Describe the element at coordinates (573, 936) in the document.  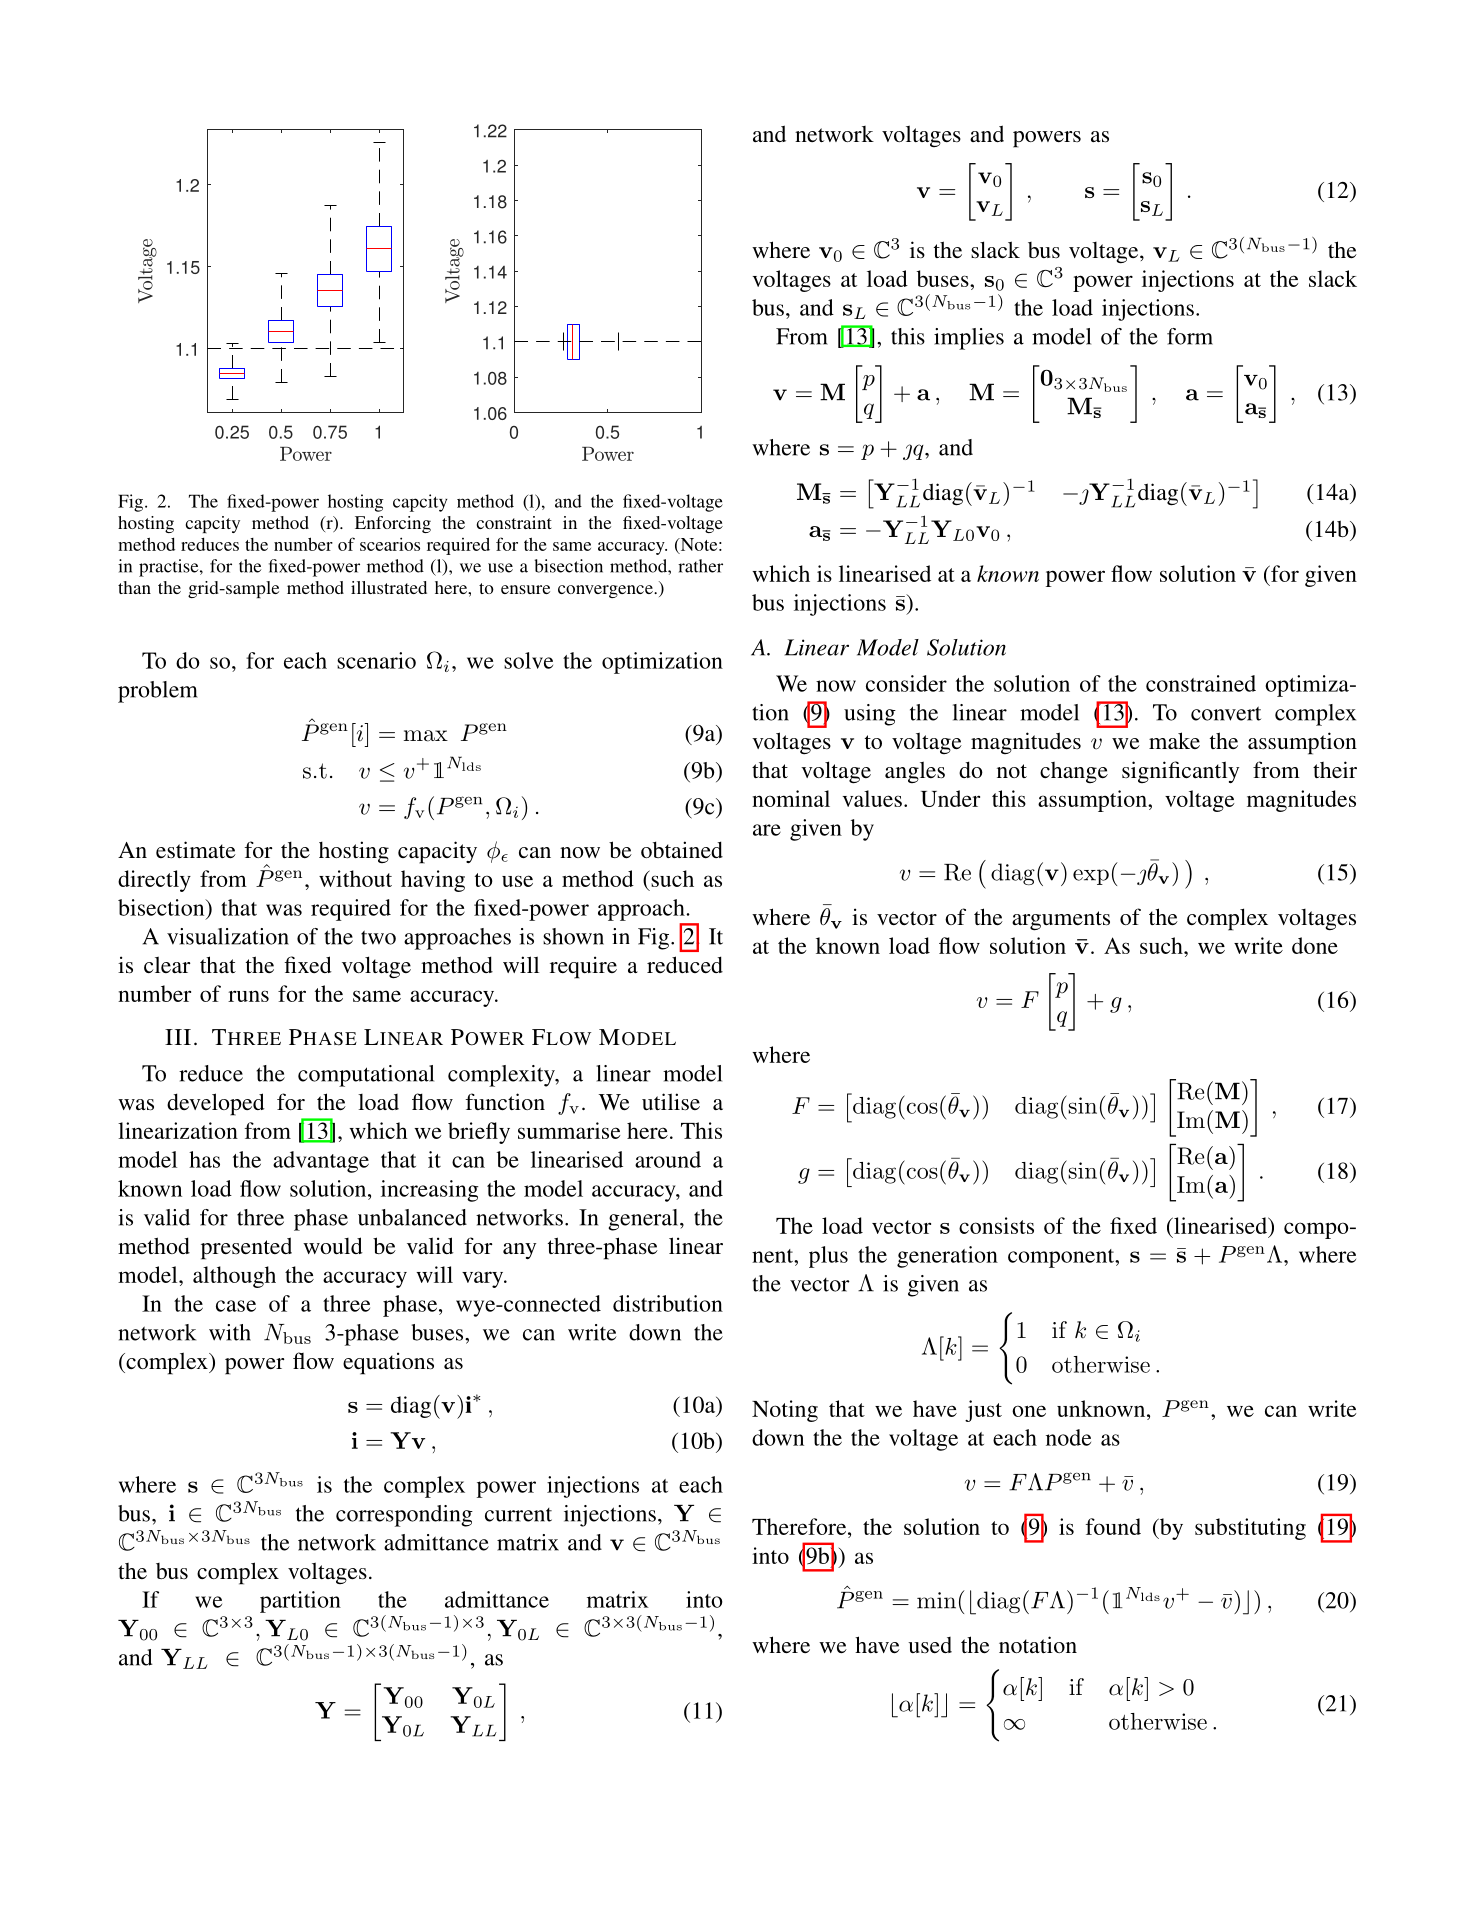
I see `shown` at that location.
